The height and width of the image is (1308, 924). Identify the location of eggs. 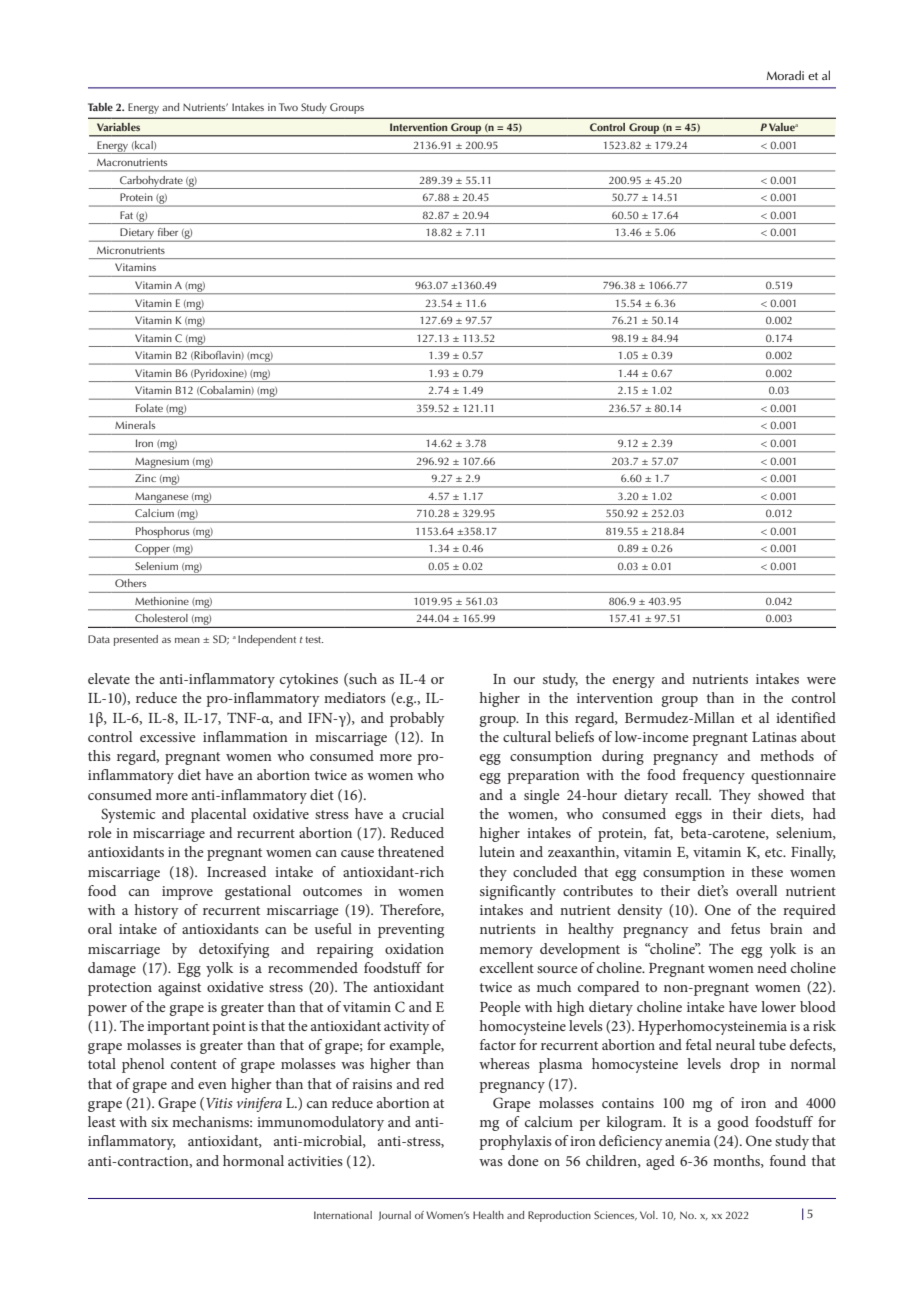
(688, 817).
